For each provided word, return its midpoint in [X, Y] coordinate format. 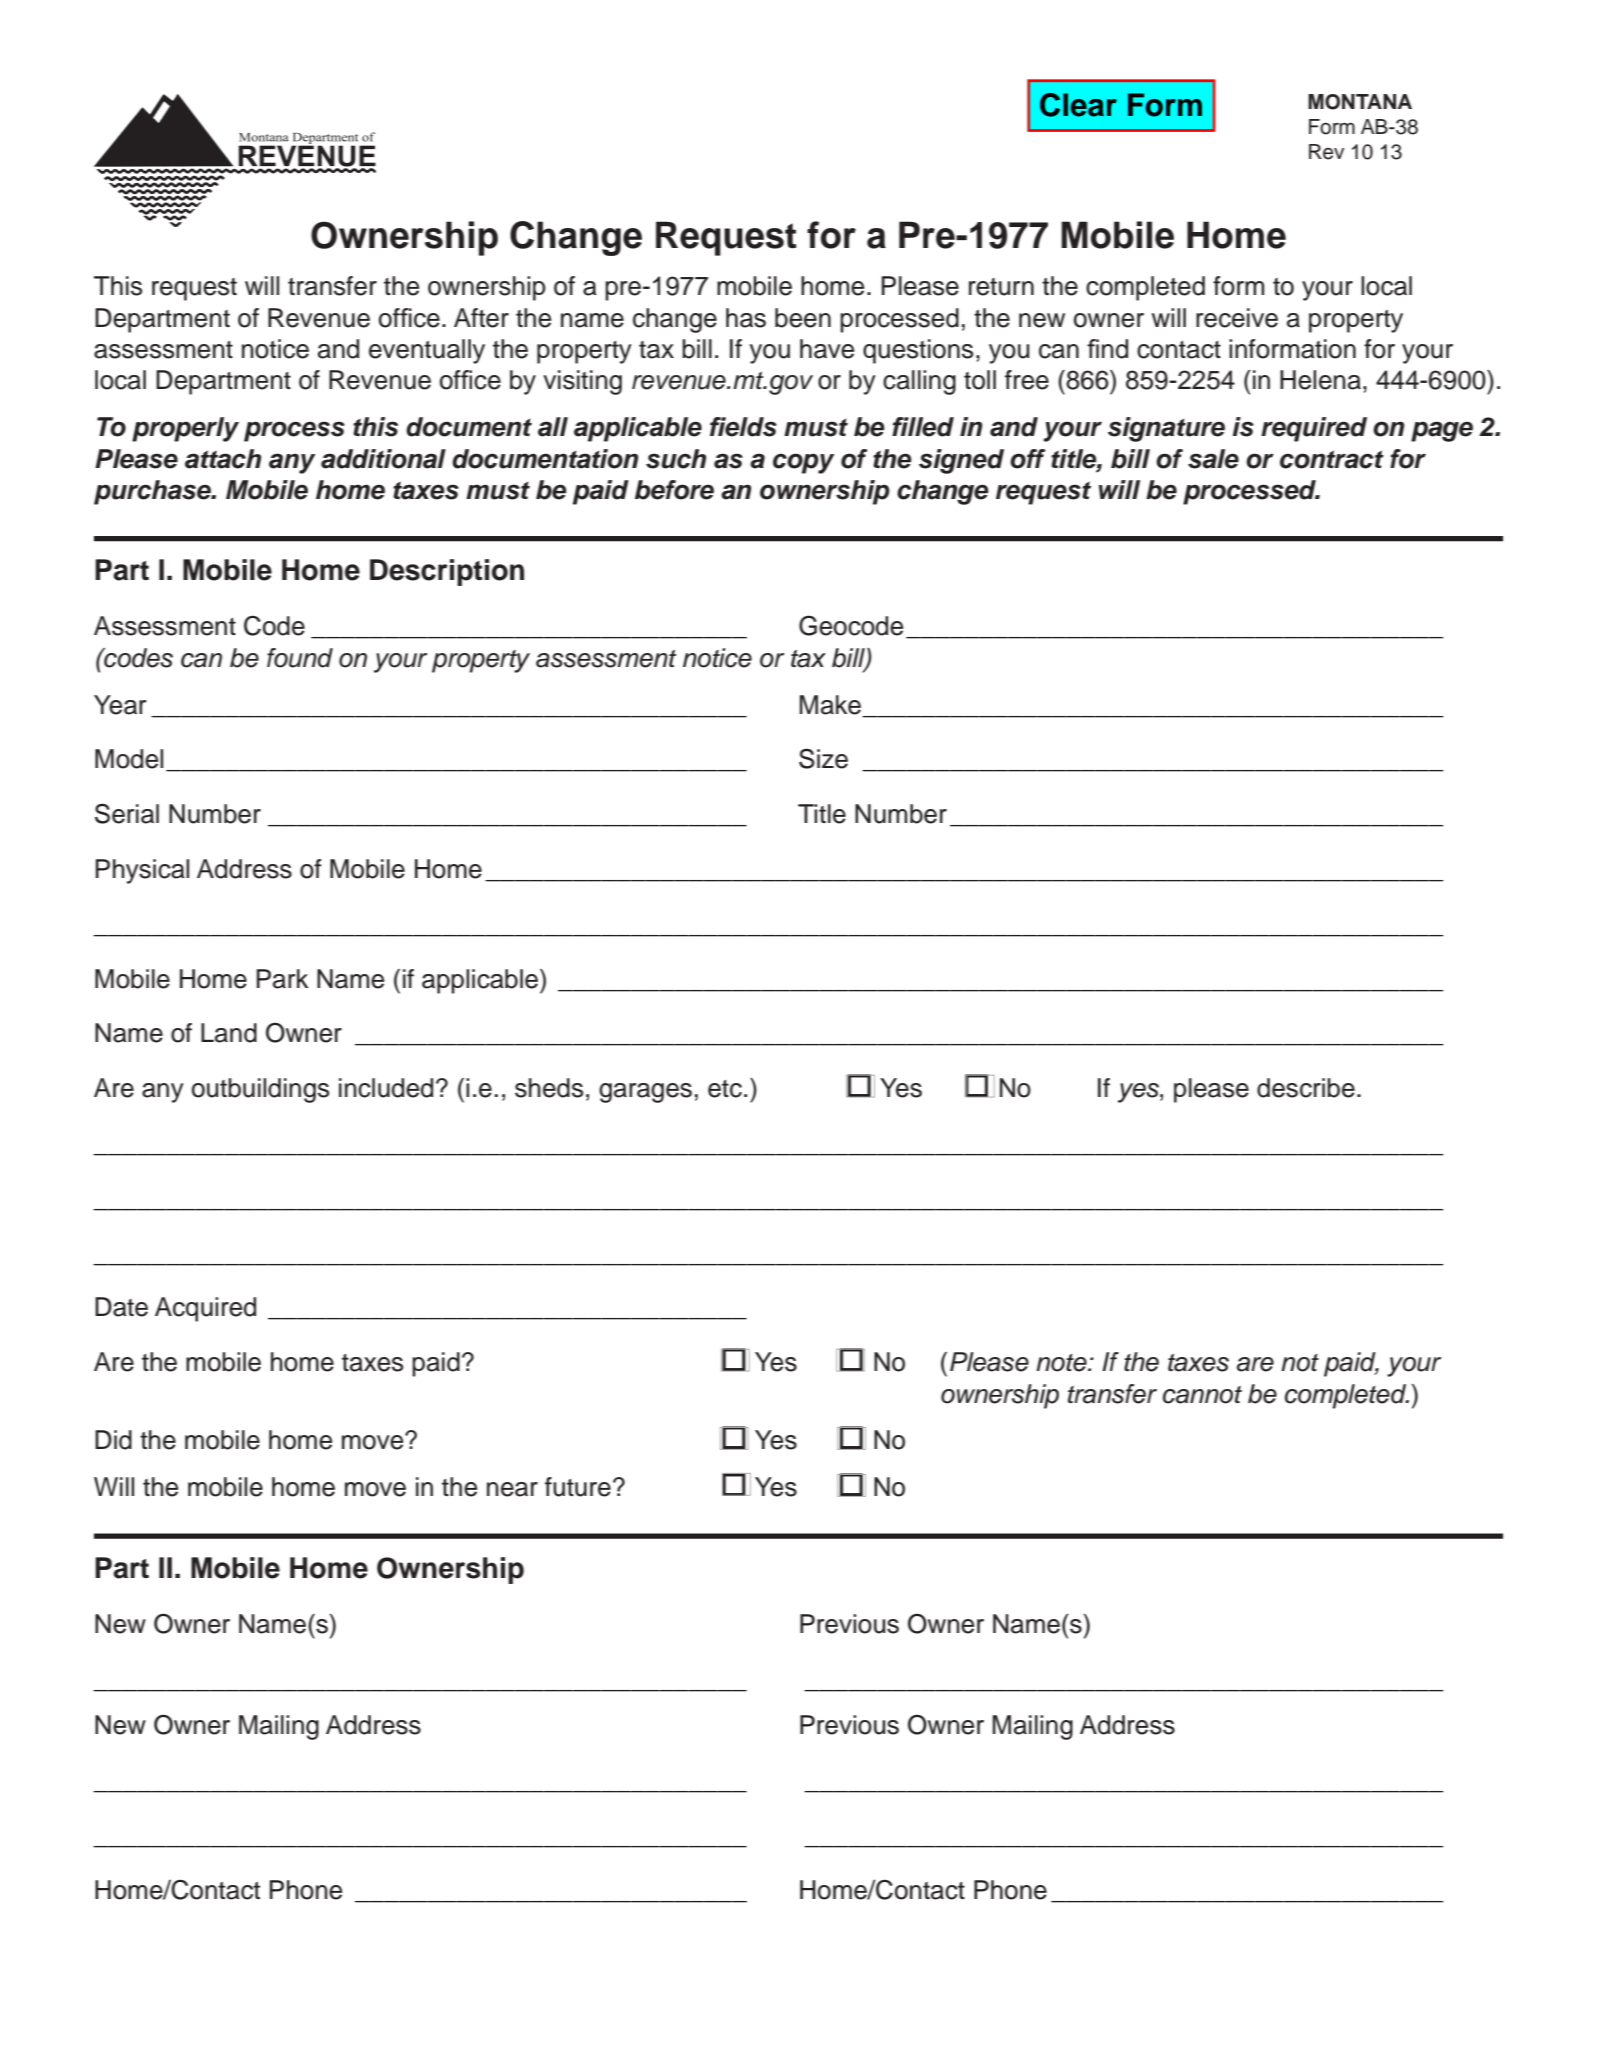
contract [1332, 459]
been [803, 318]
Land [229, 1033]
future [578, 1487]
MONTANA [1360, 102]
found [300, 658]
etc [725, 1089]
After [481, 318]
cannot [1202, 1395]
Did [113, 1440]
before [674, 490]
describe [1306, 1088]
